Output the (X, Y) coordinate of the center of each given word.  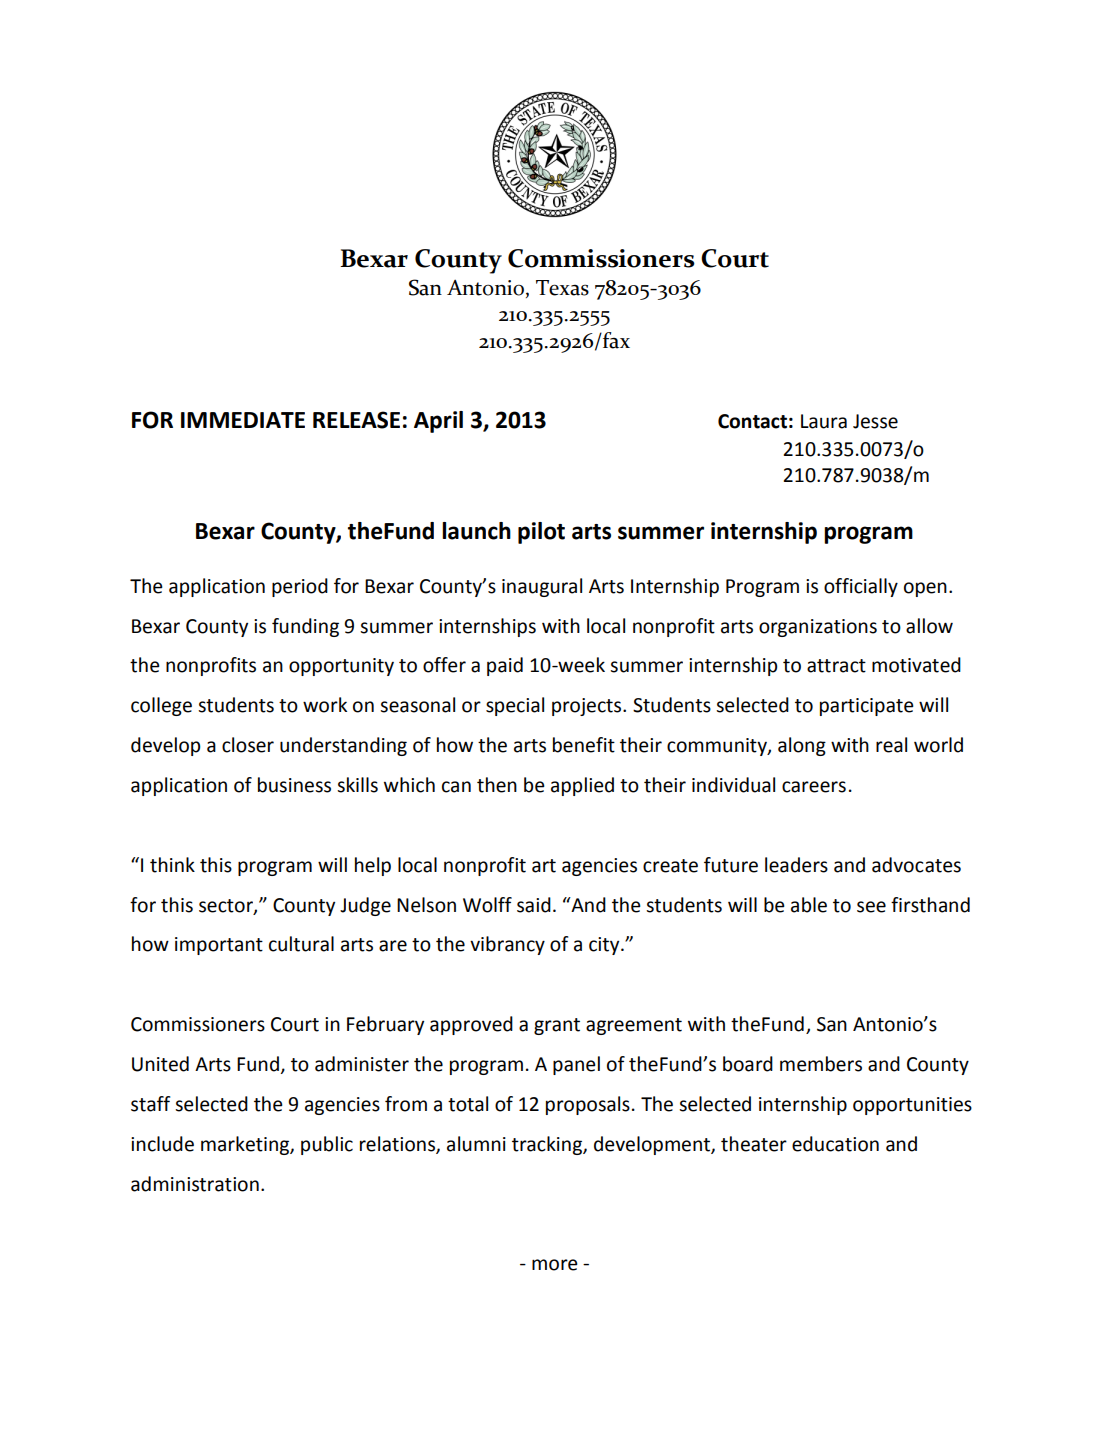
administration (195, 1184)
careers (814, 787)
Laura (824, 421)
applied (582, 786)
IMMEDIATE (243, 420)
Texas (562, 288)
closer (248, 745)
